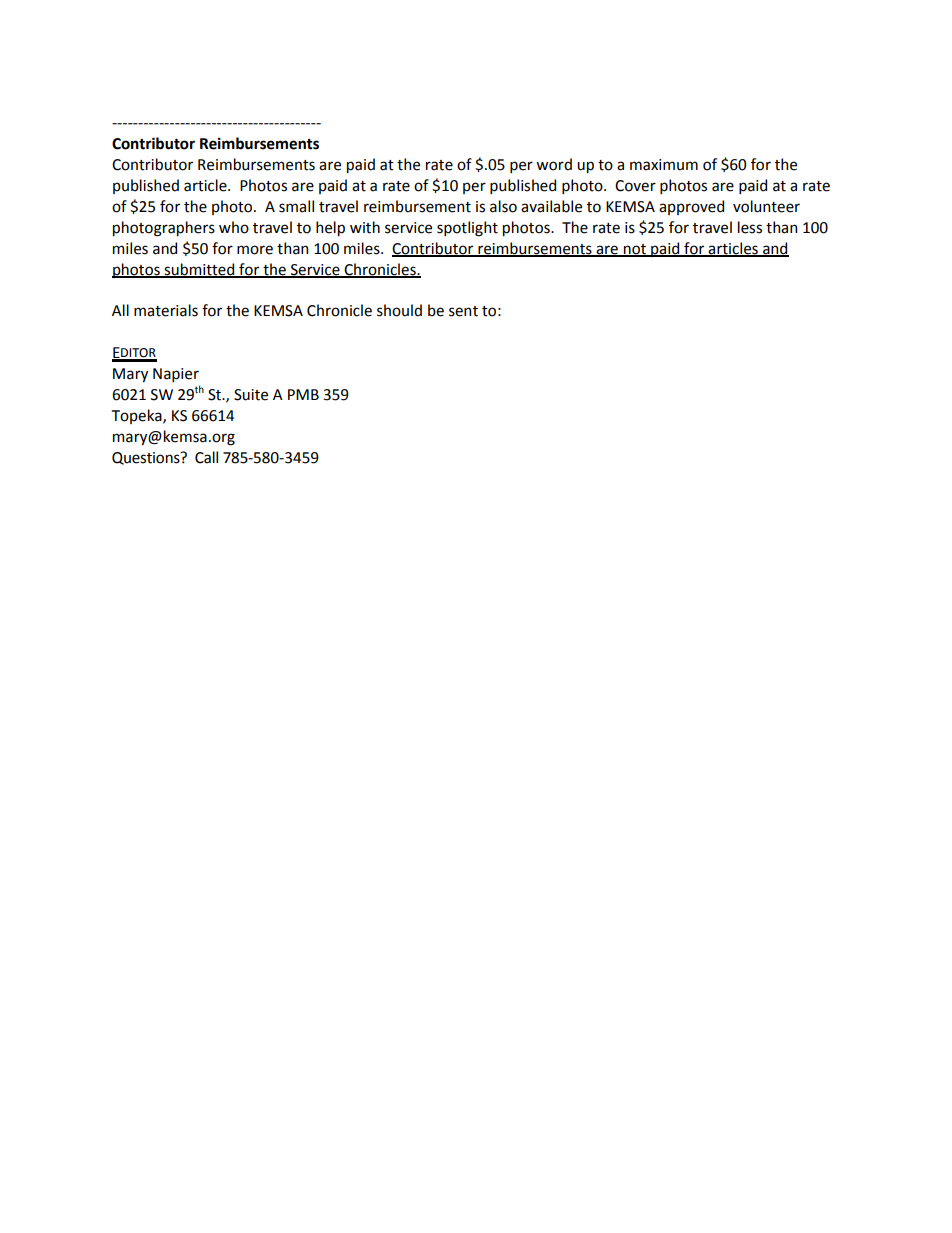 The image size is (952, 1233). What do you see at coordinates (251, 395) in the screenshot?
I see `Suite` at bounding box center [251, 395].
